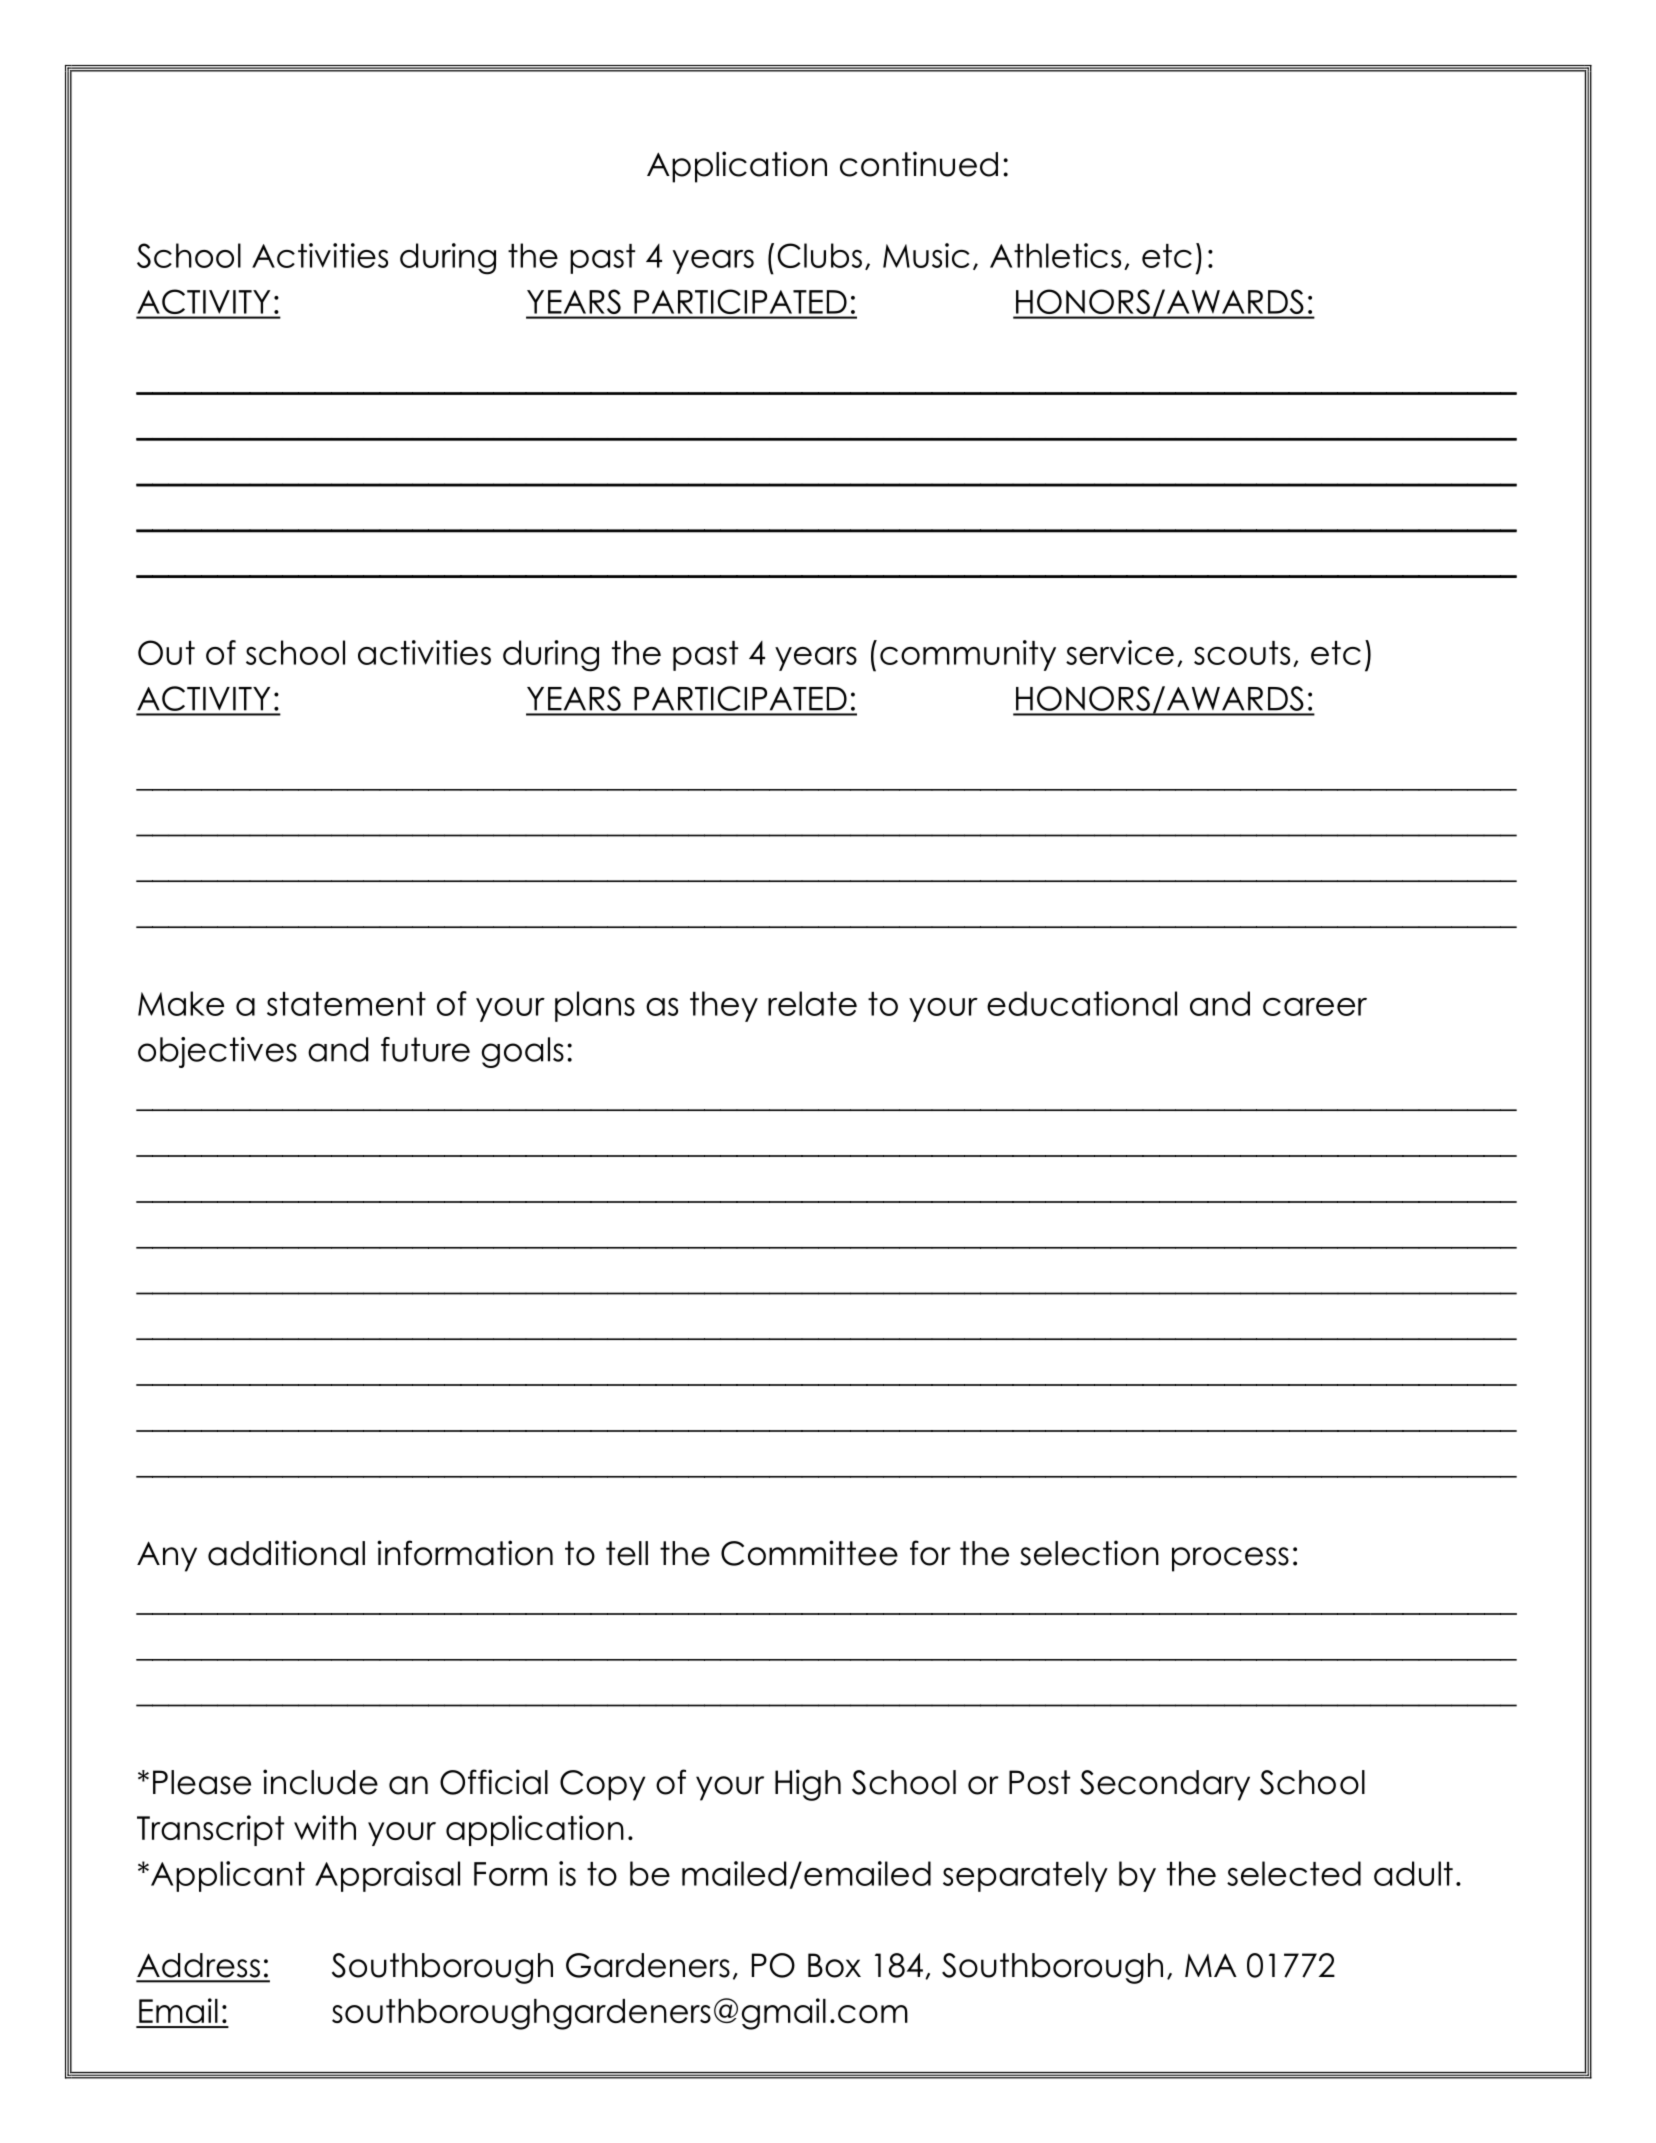  I want to click on Athletics, so click(1055, 255).
